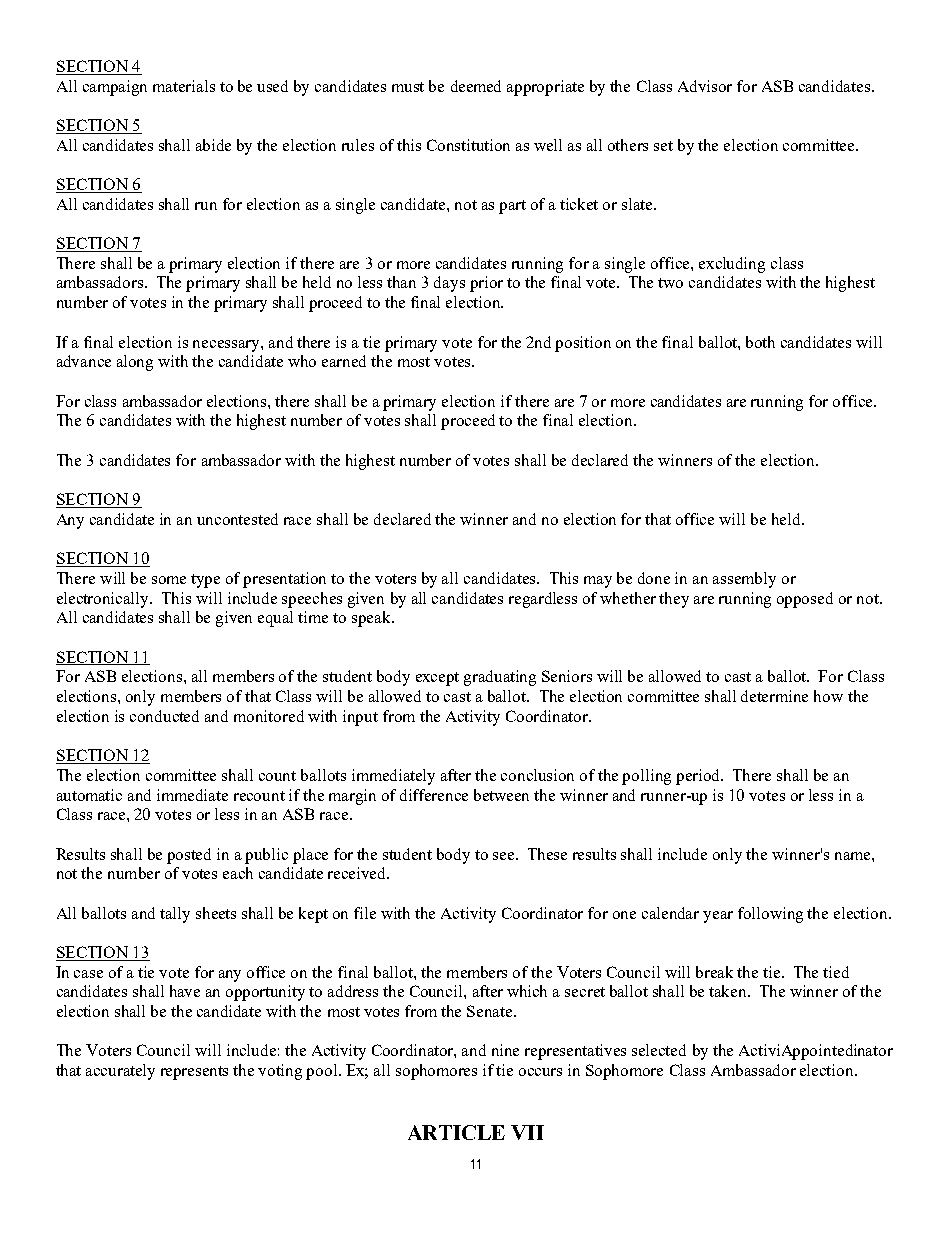 The image size is (952, 1233). I want to click on both, so click(760, 342).
